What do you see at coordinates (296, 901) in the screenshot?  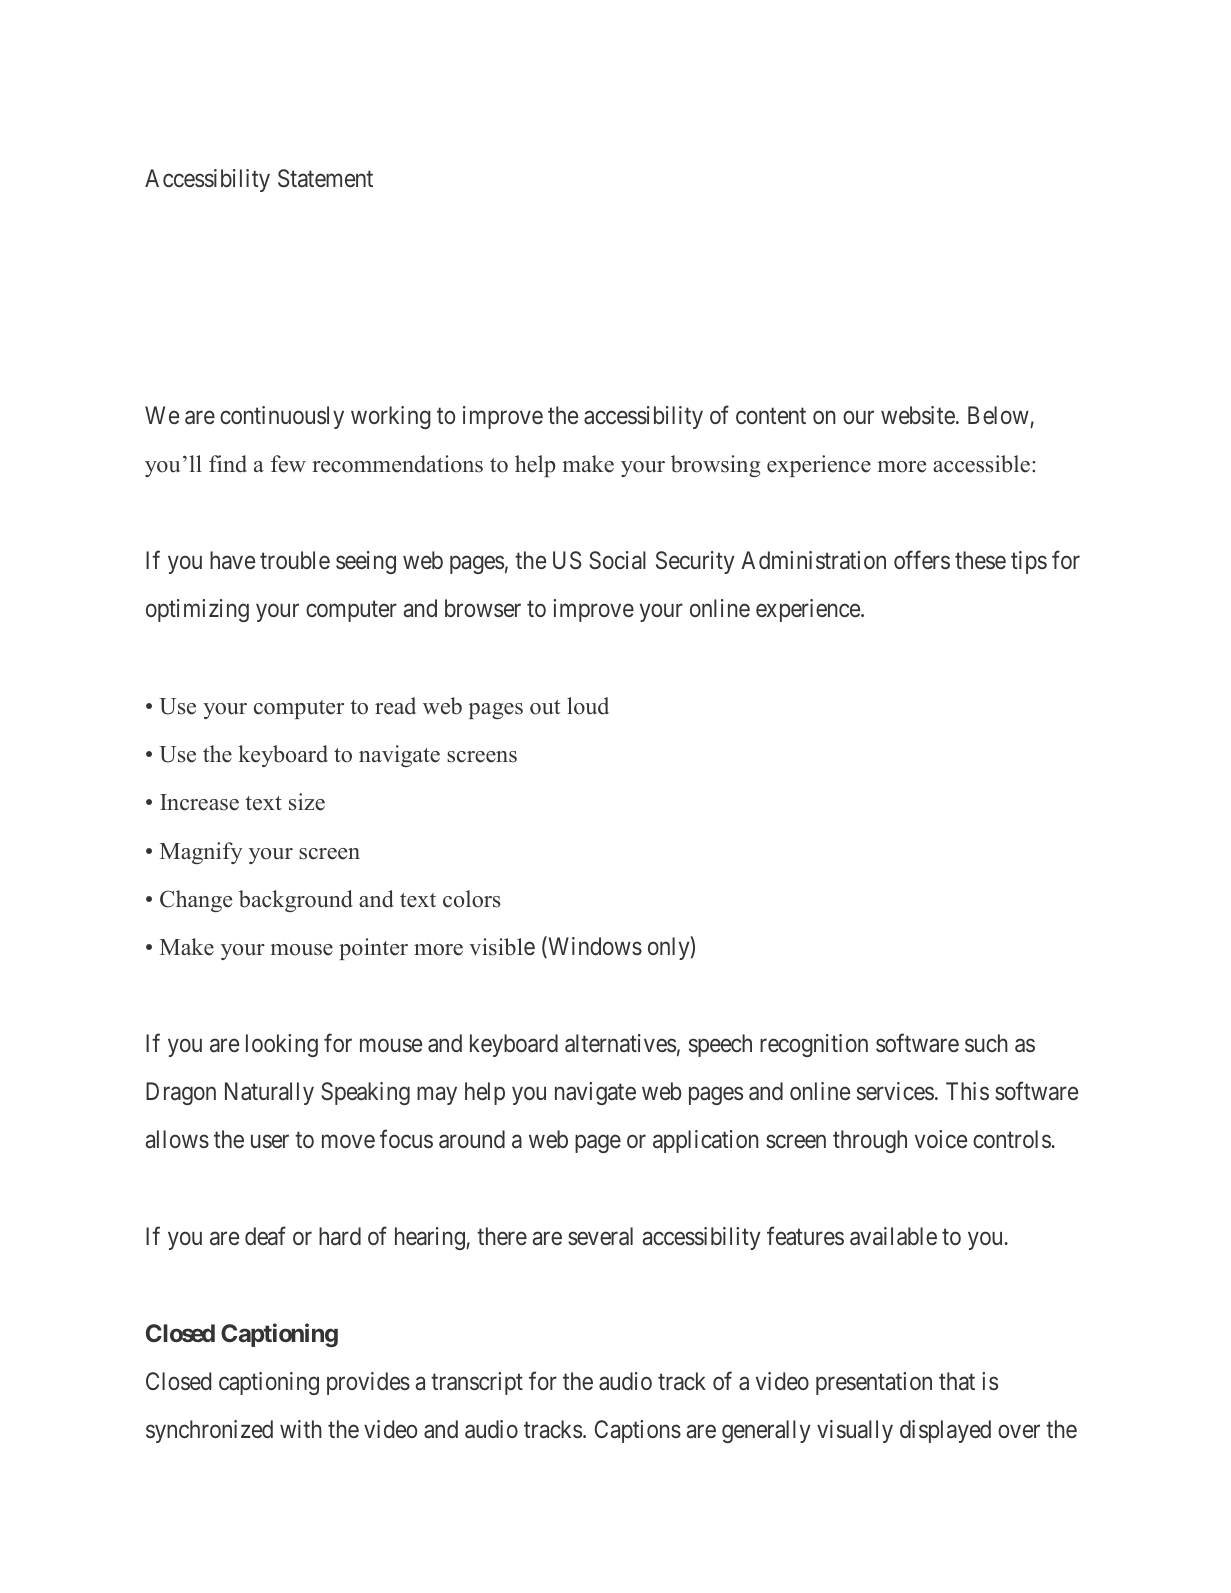 I see `background` at bounding box center [296, 901].
